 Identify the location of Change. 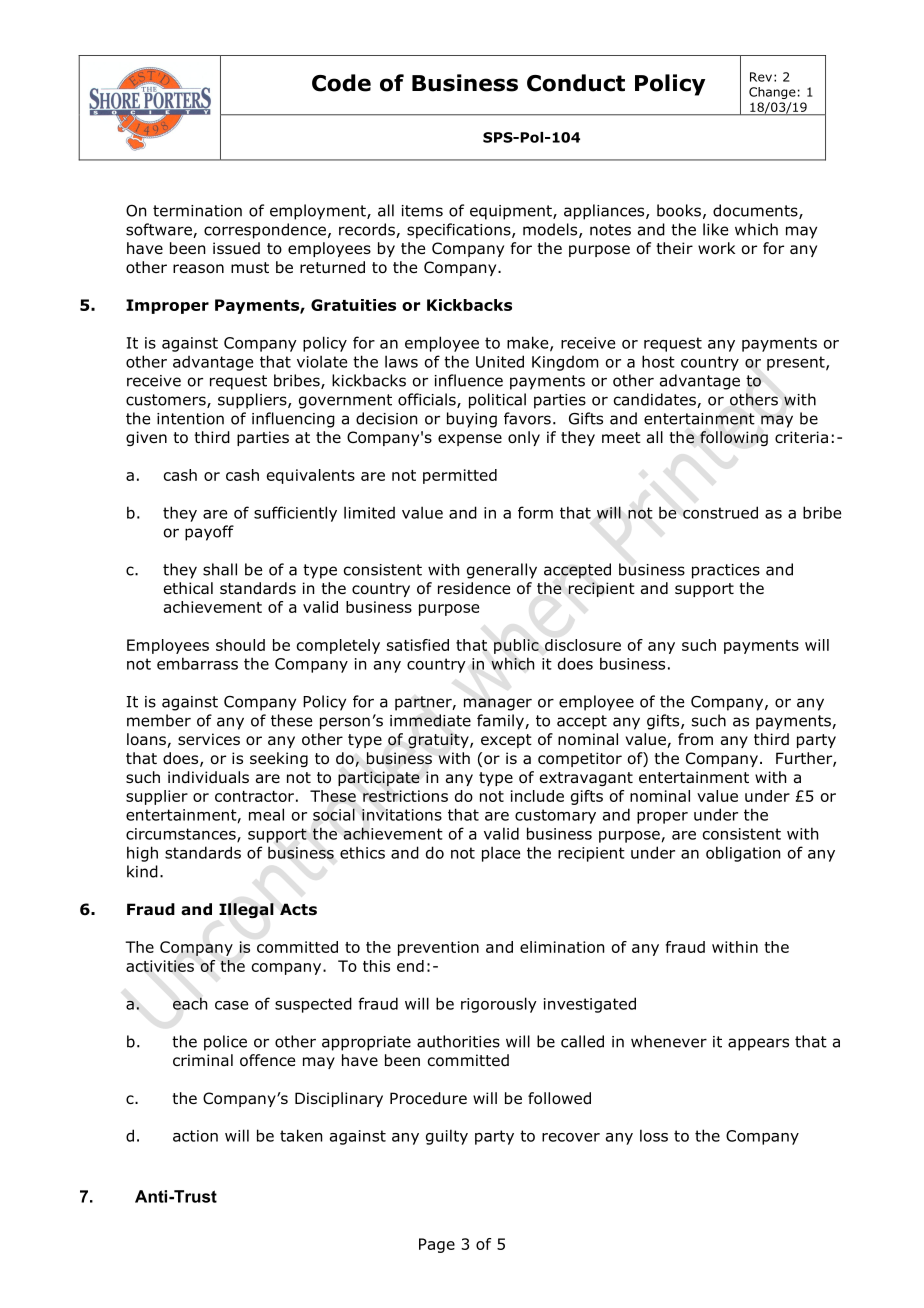
(772, 93).
